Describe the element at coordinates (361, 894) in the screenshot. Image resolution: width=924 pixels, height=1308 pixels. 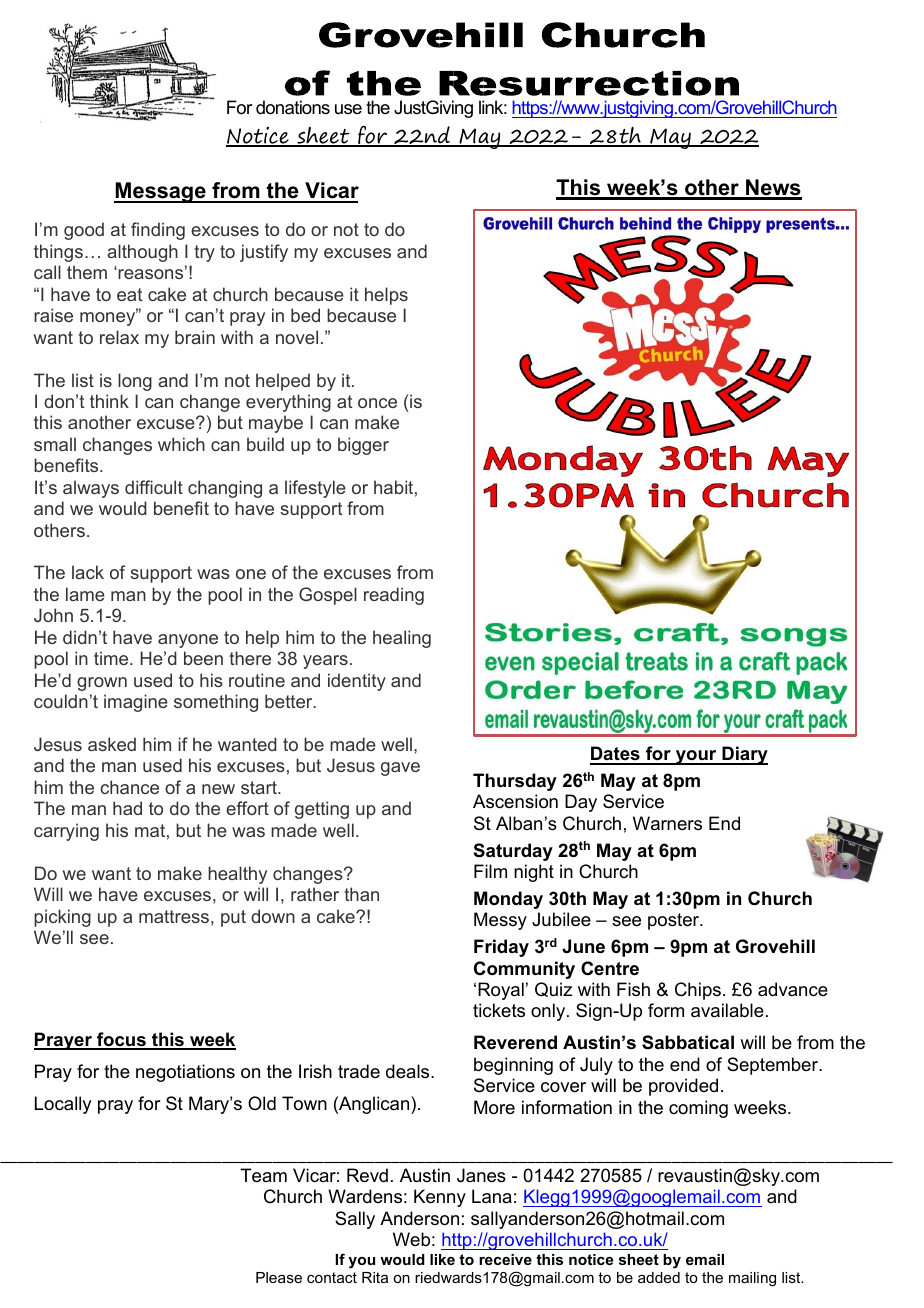
I see `than` at that location.
